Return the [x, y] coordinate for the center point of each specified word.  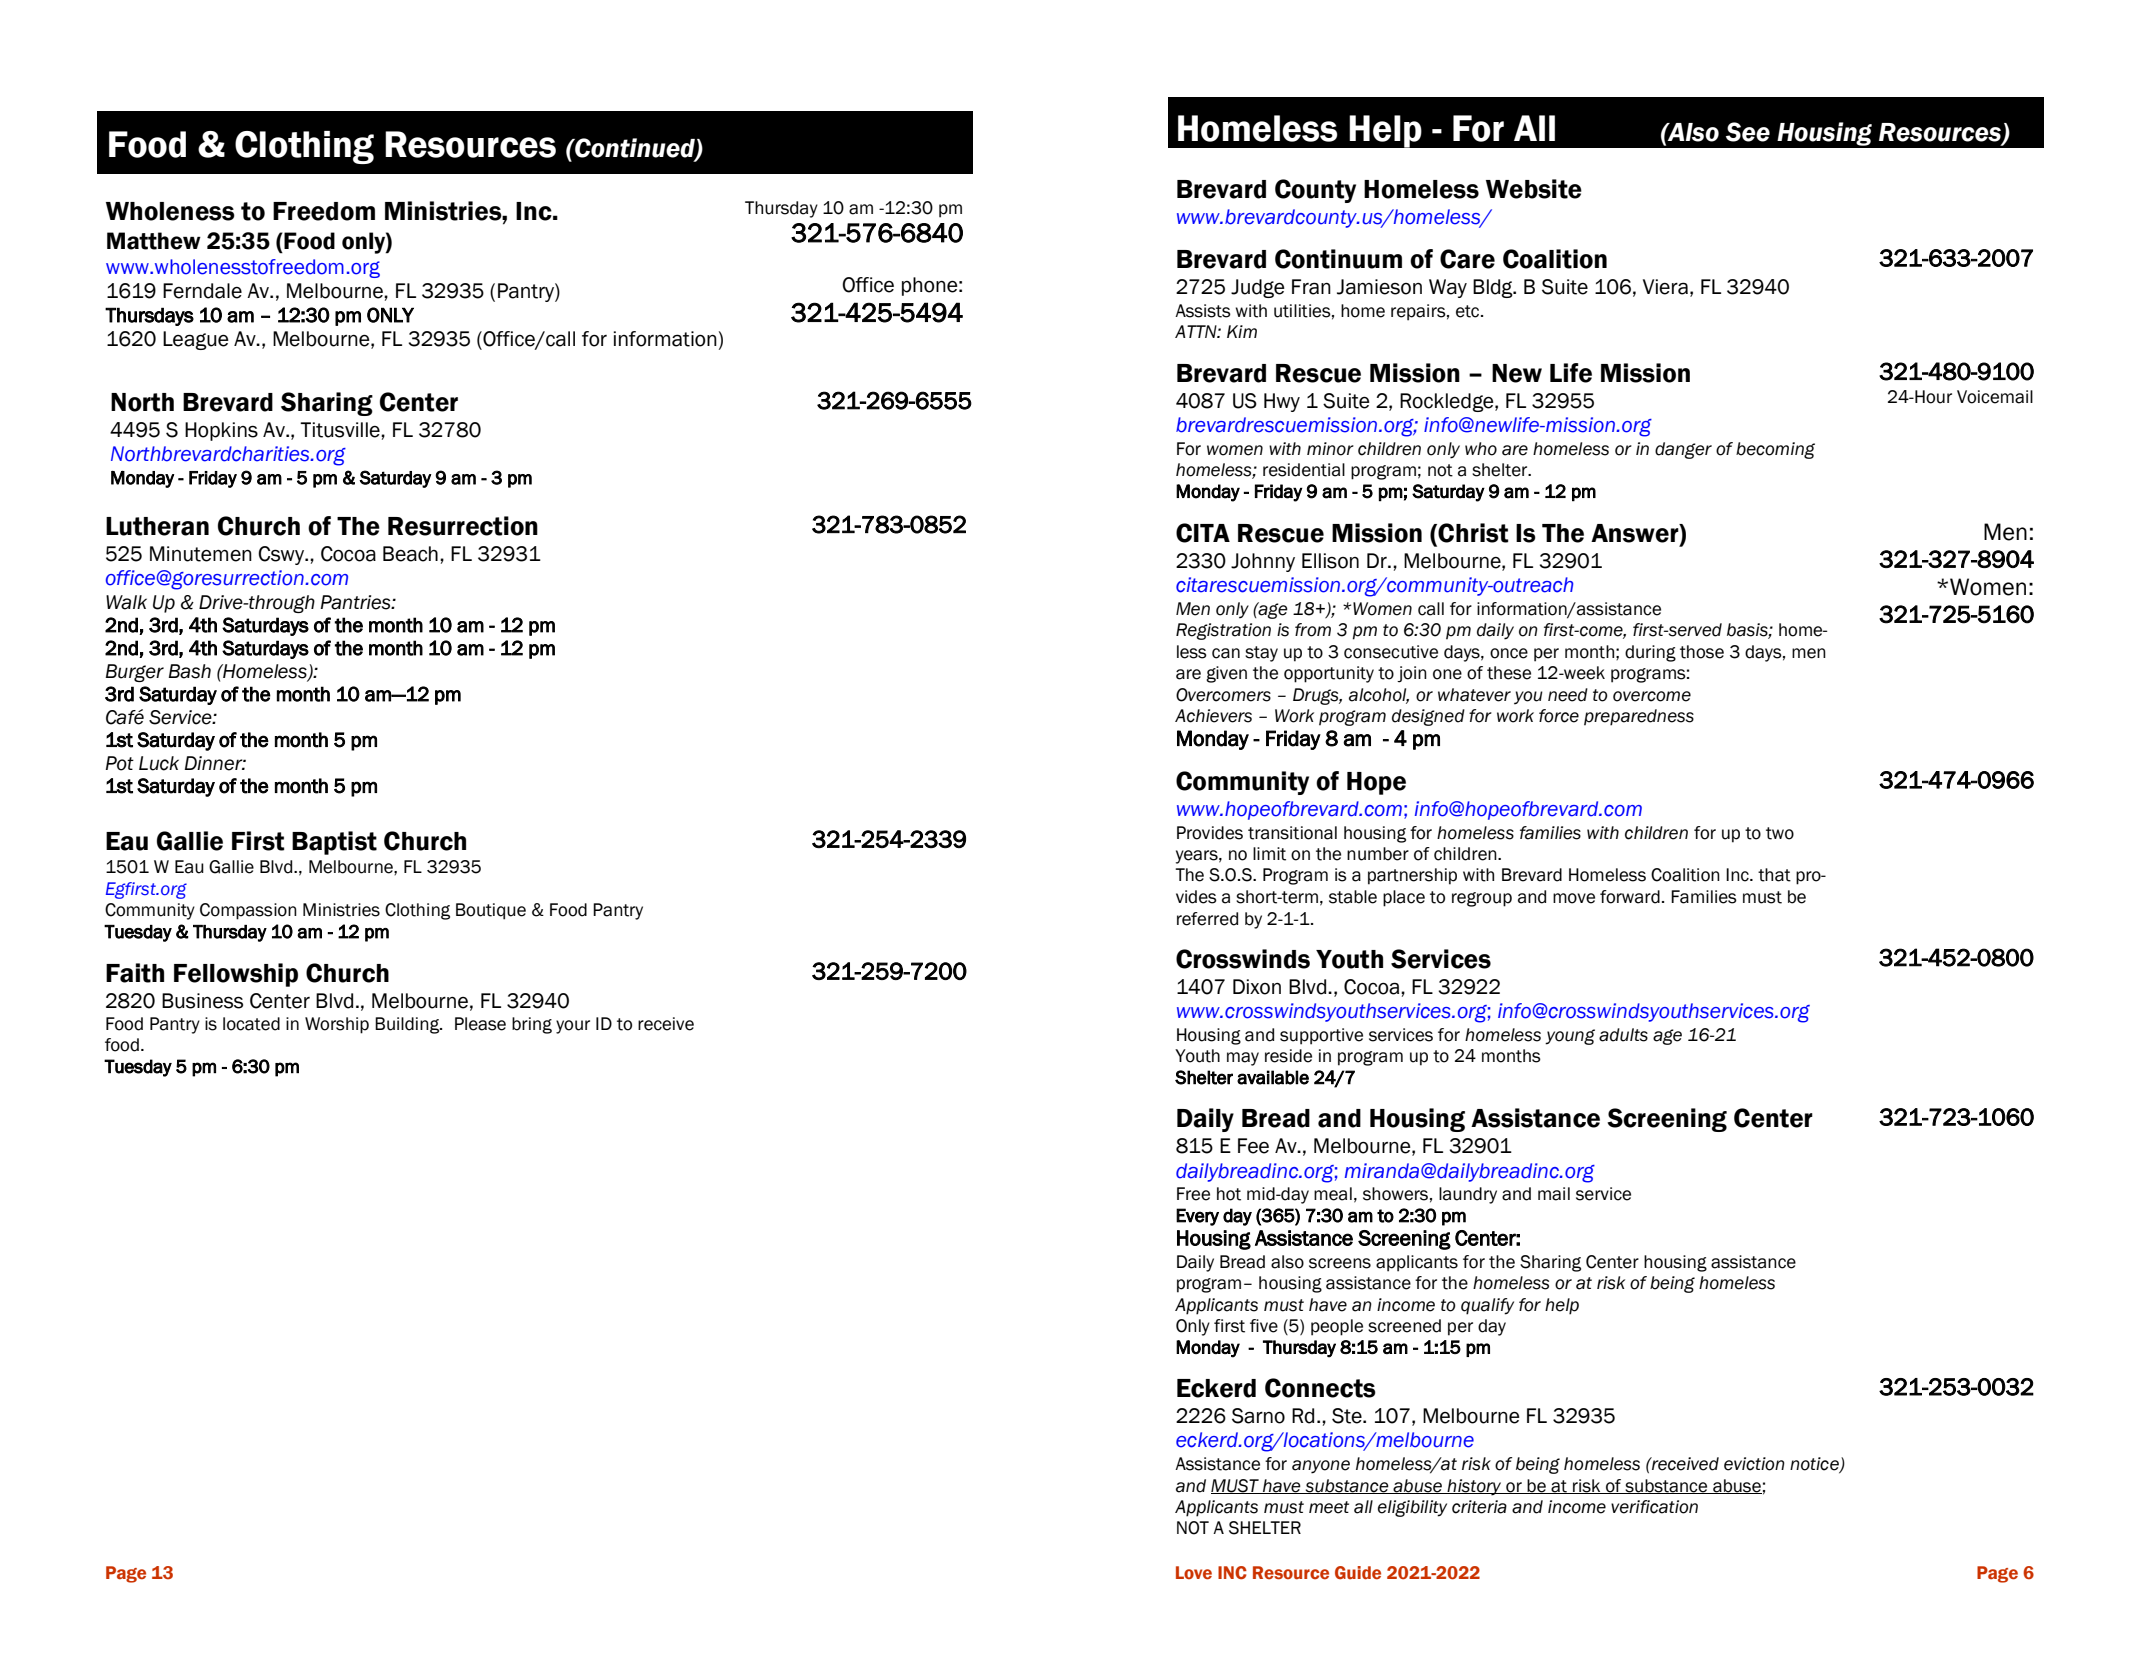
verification [1654, 1507]
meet [1329, 1507]
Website [1534, 189]
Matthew [154, 241]
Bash [190, 671]
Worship [337, 1025]
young [1570, 1037]
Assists [1203, 311]
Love [1194, 1573]
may [1243, 1059]
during [1650, 653]
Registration [1223, 631]
